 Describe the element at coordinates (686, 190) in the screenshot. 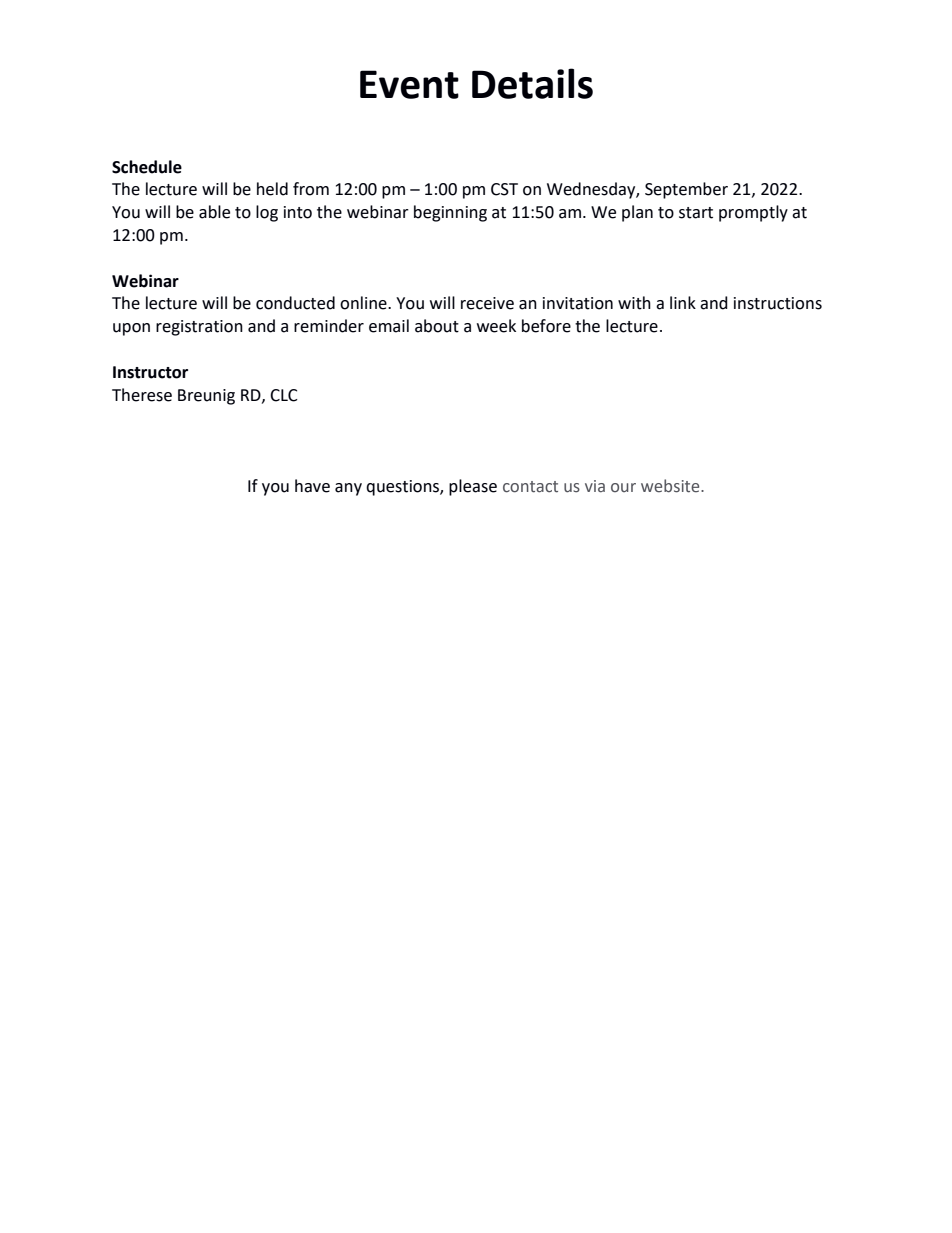

I see `September` at that location.
